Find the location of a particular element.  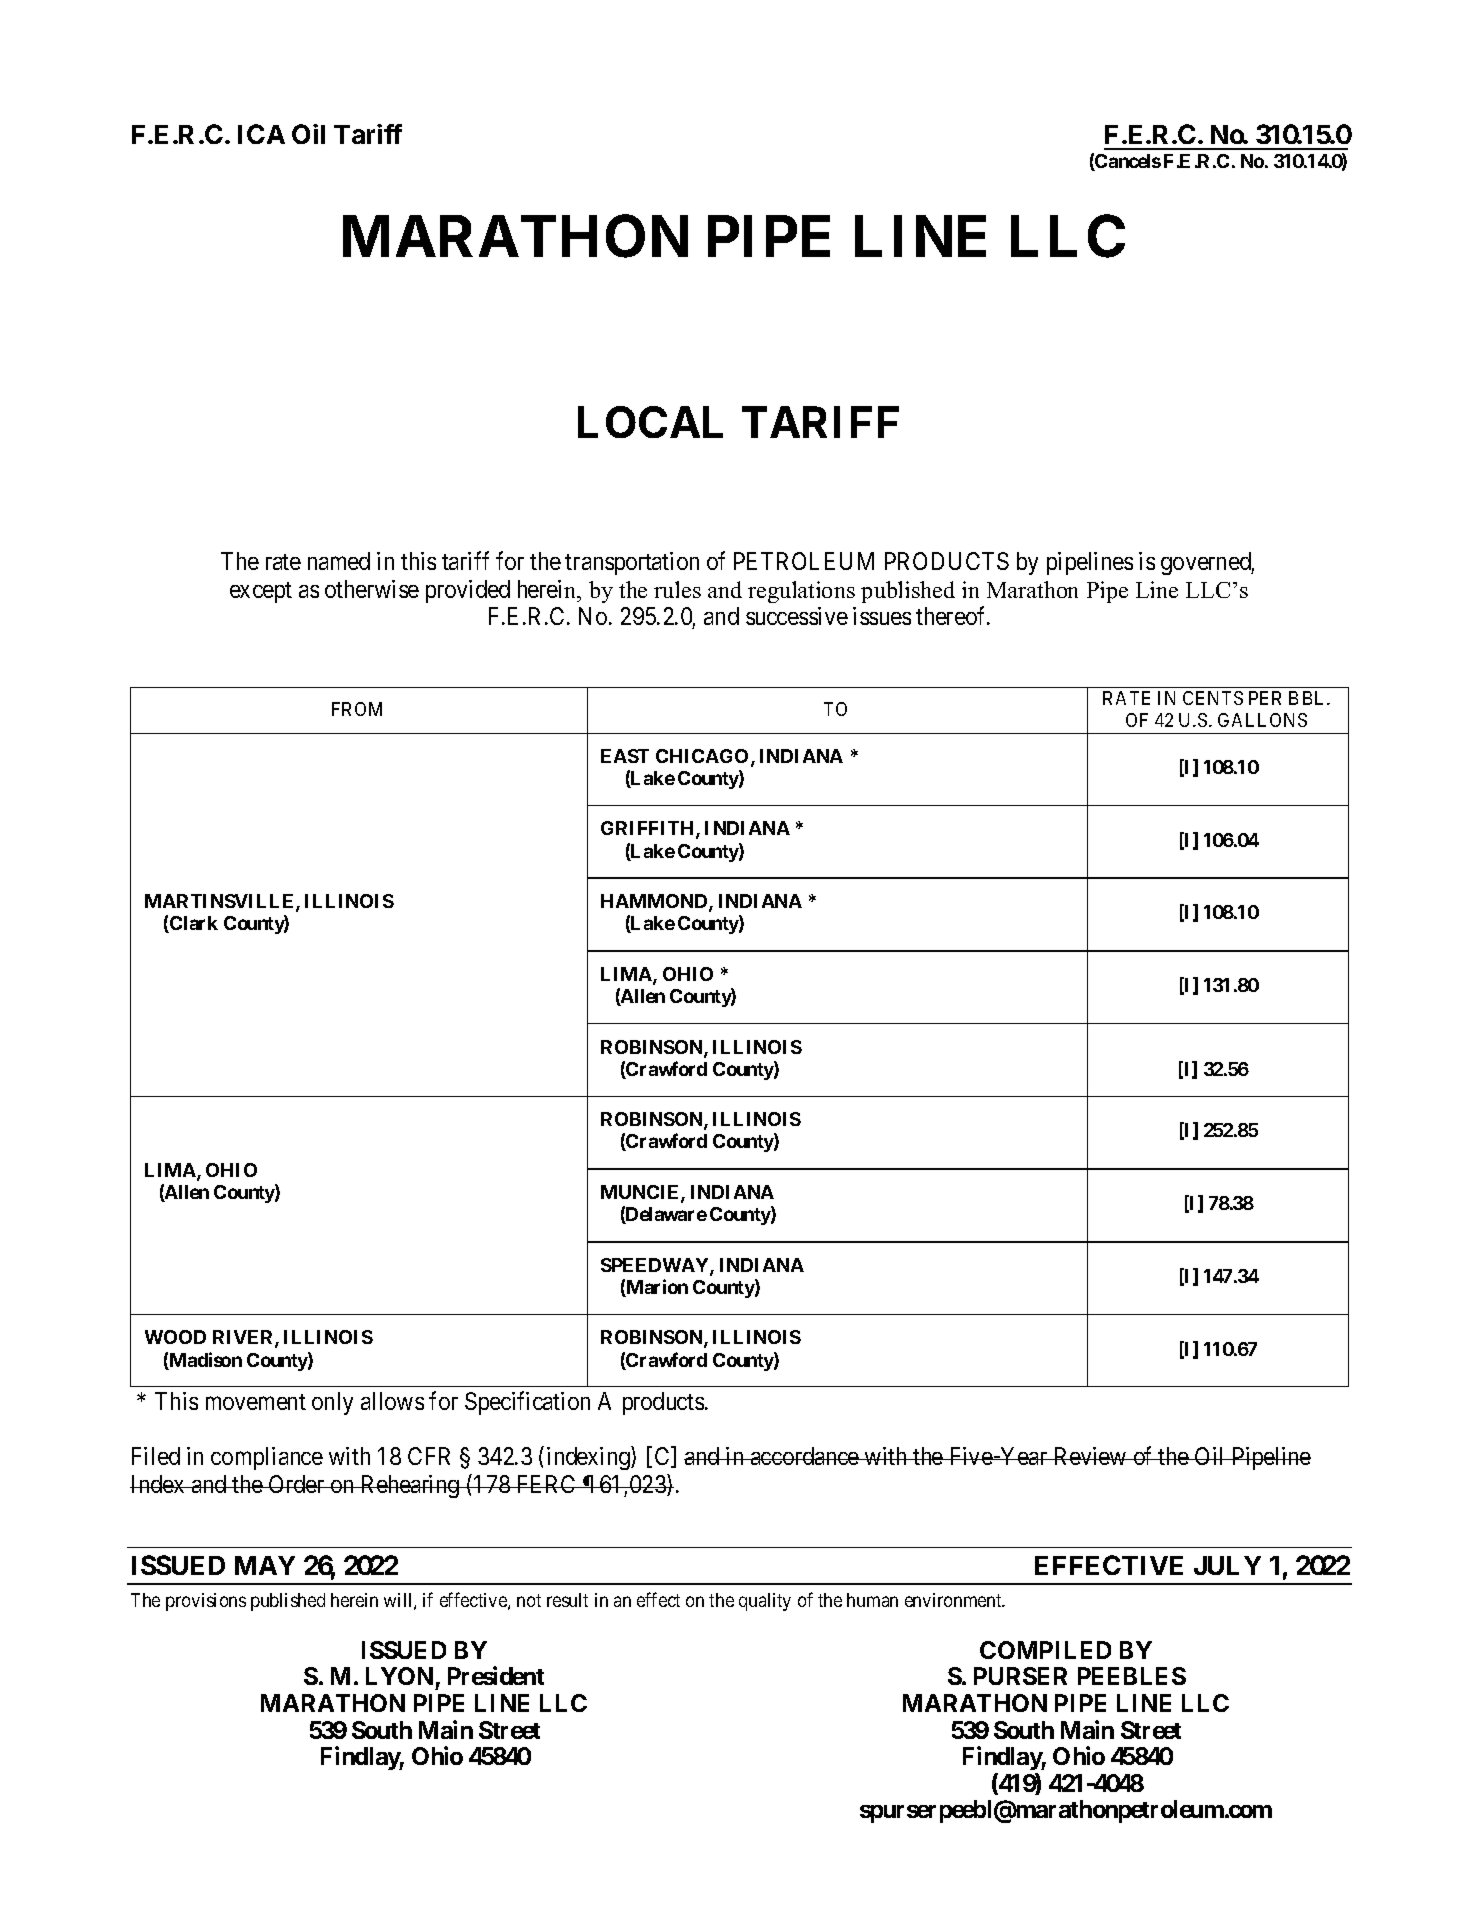

provisions is located at coordinates (206, 1602).
